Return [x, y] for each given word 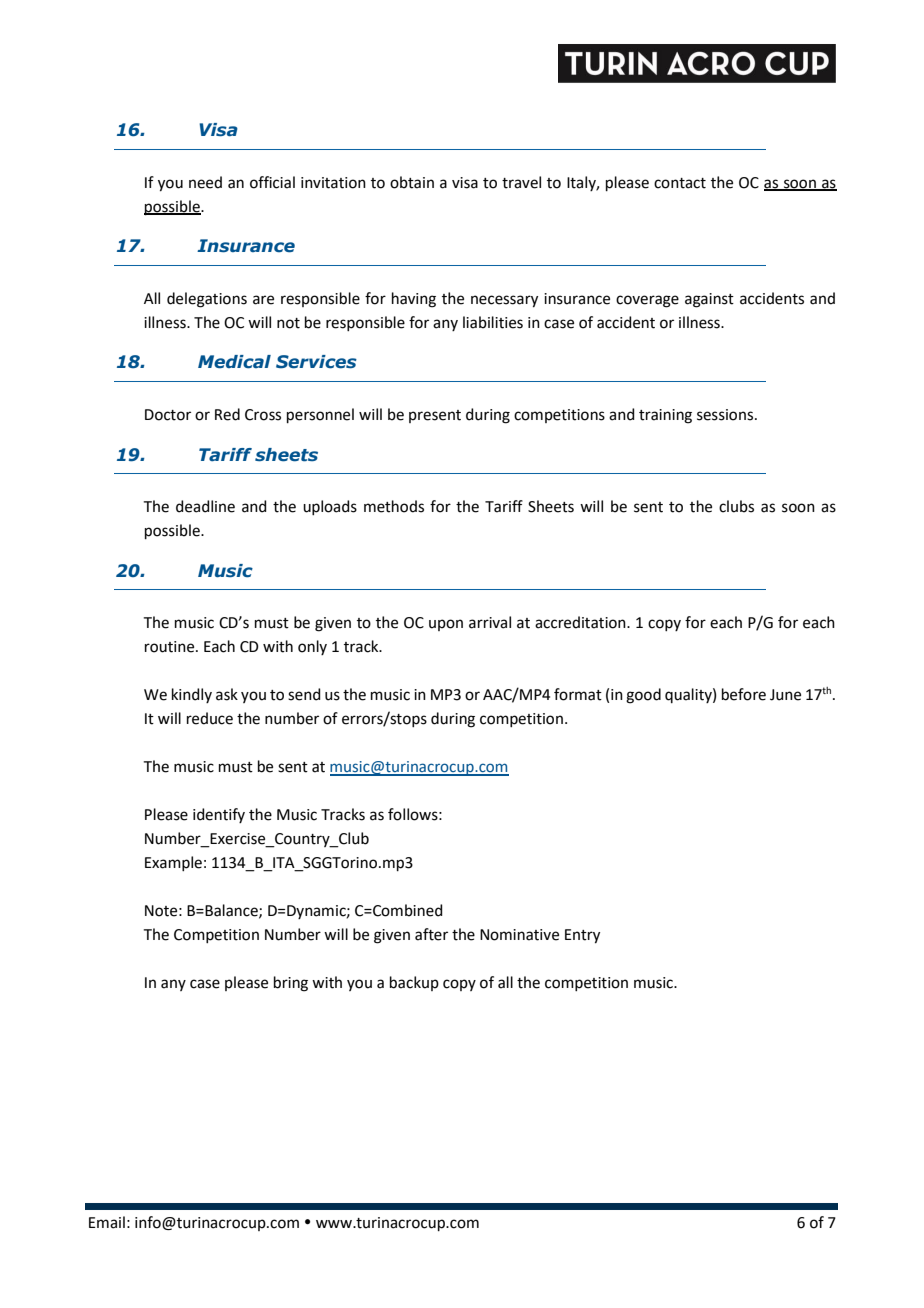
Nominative [519, 935]
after [431, 934]
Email [107, 1222]
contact [680, 183]
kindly [192, 695]
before [744, 694]
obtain [412, 182]
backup [414, 983]
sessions [725, 415]
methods [394, 506]
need [205, 182]
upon [446, 625]
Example [173, 863]
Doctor [168, 415]
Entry [582, 936]
